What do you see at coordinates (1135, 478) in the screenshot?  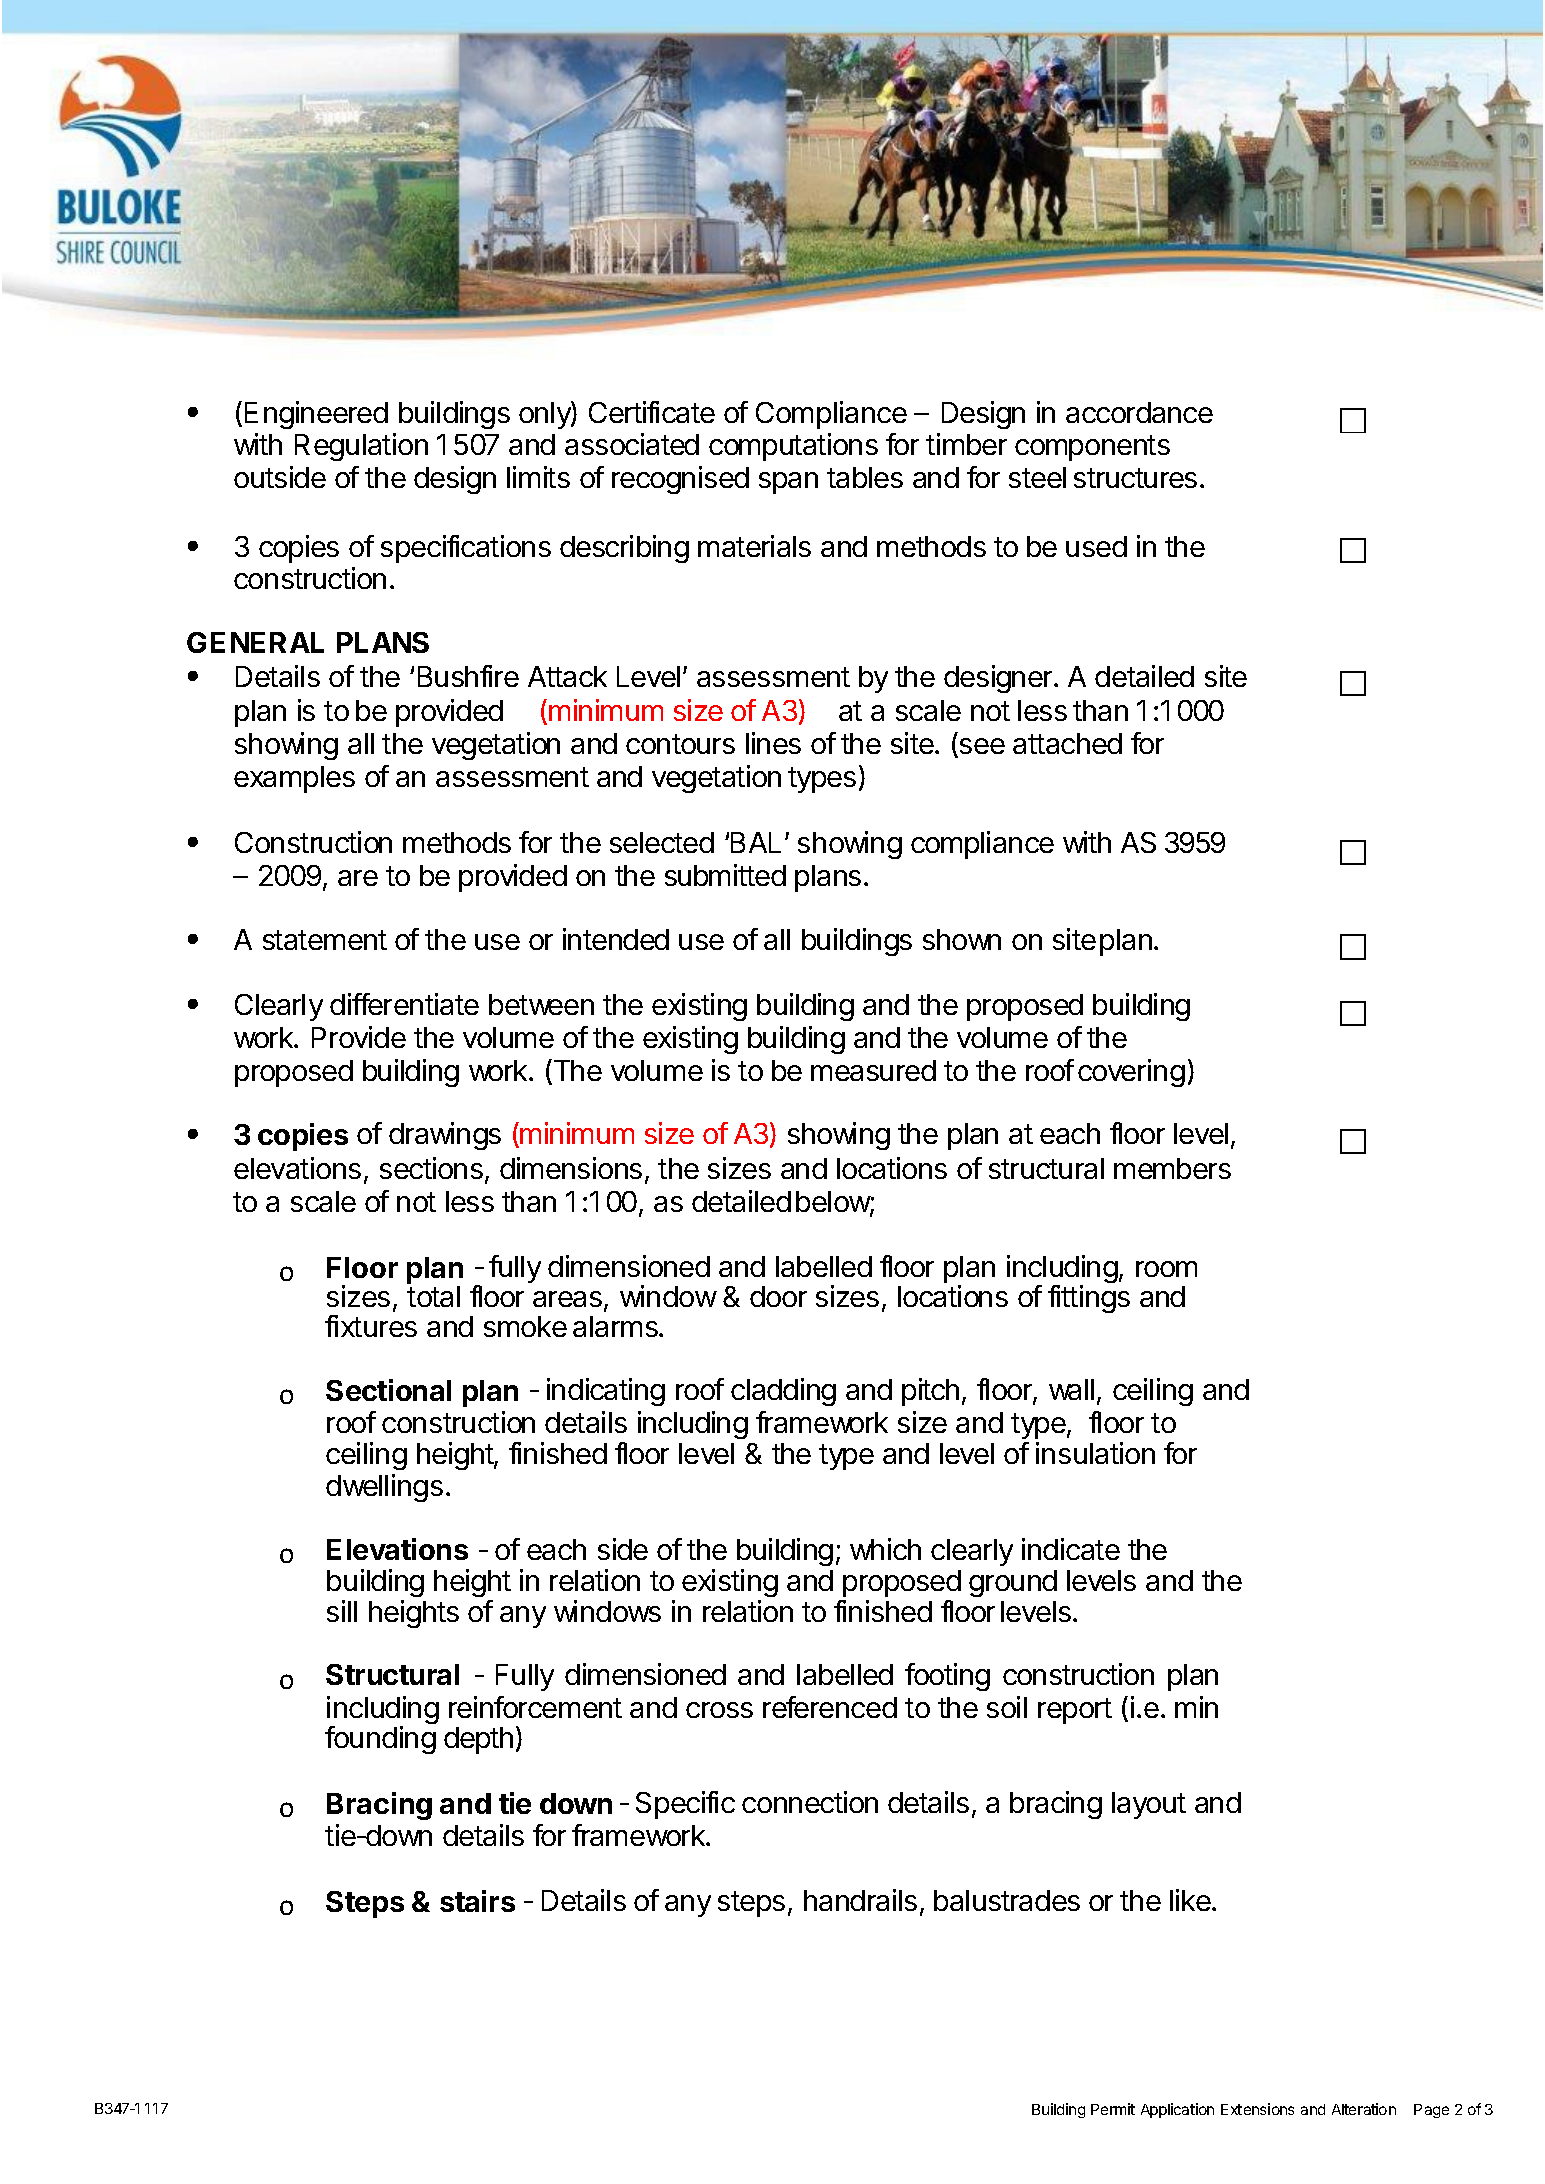 I see `structures` at bounding box center [1135, 478].
